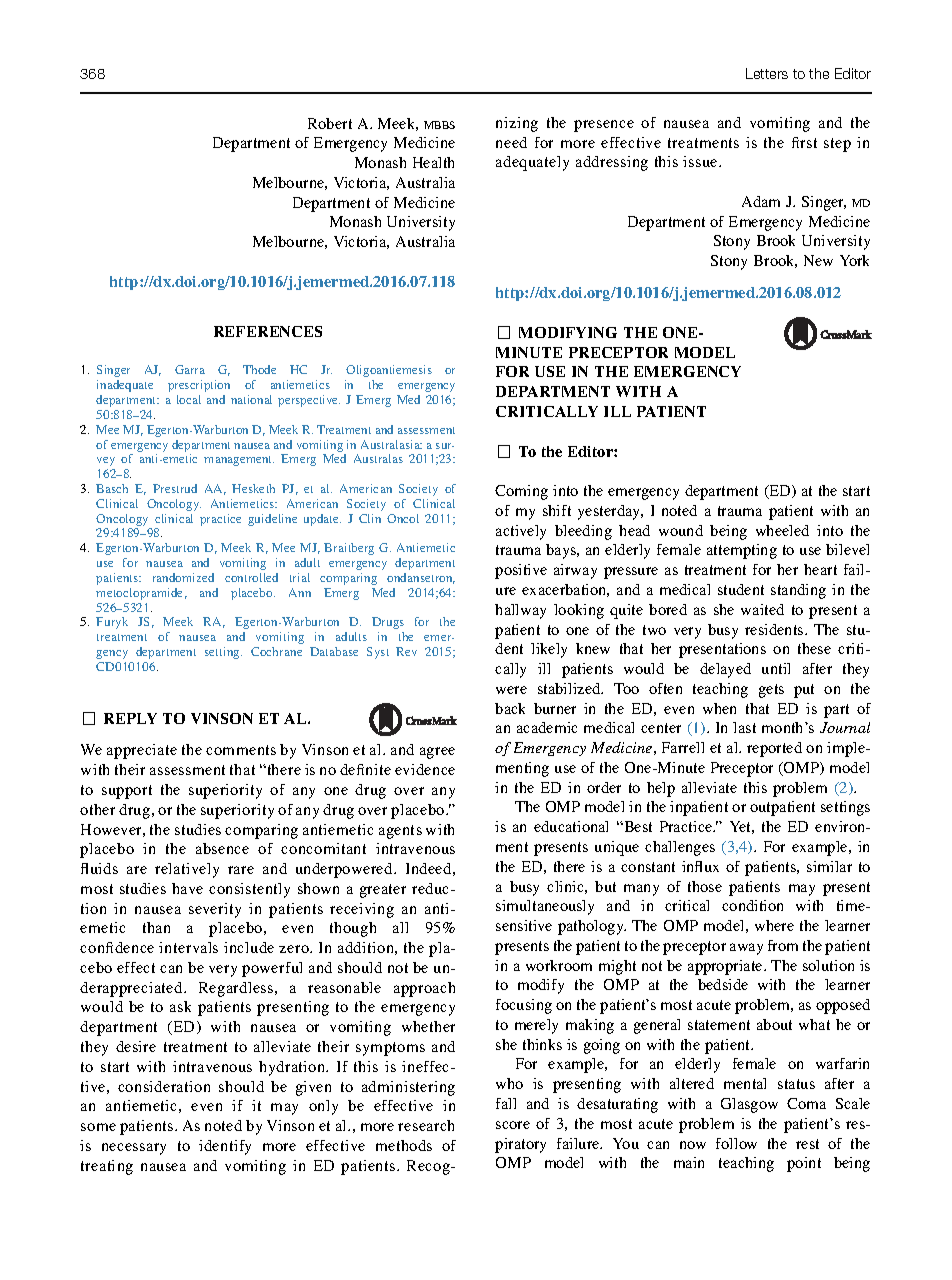 The height and width of the screenshot is (1280, 952). What do you see at coordinates (188, 947) in the screenshot?
I see `intervals` at bounding box center [188, 947].
